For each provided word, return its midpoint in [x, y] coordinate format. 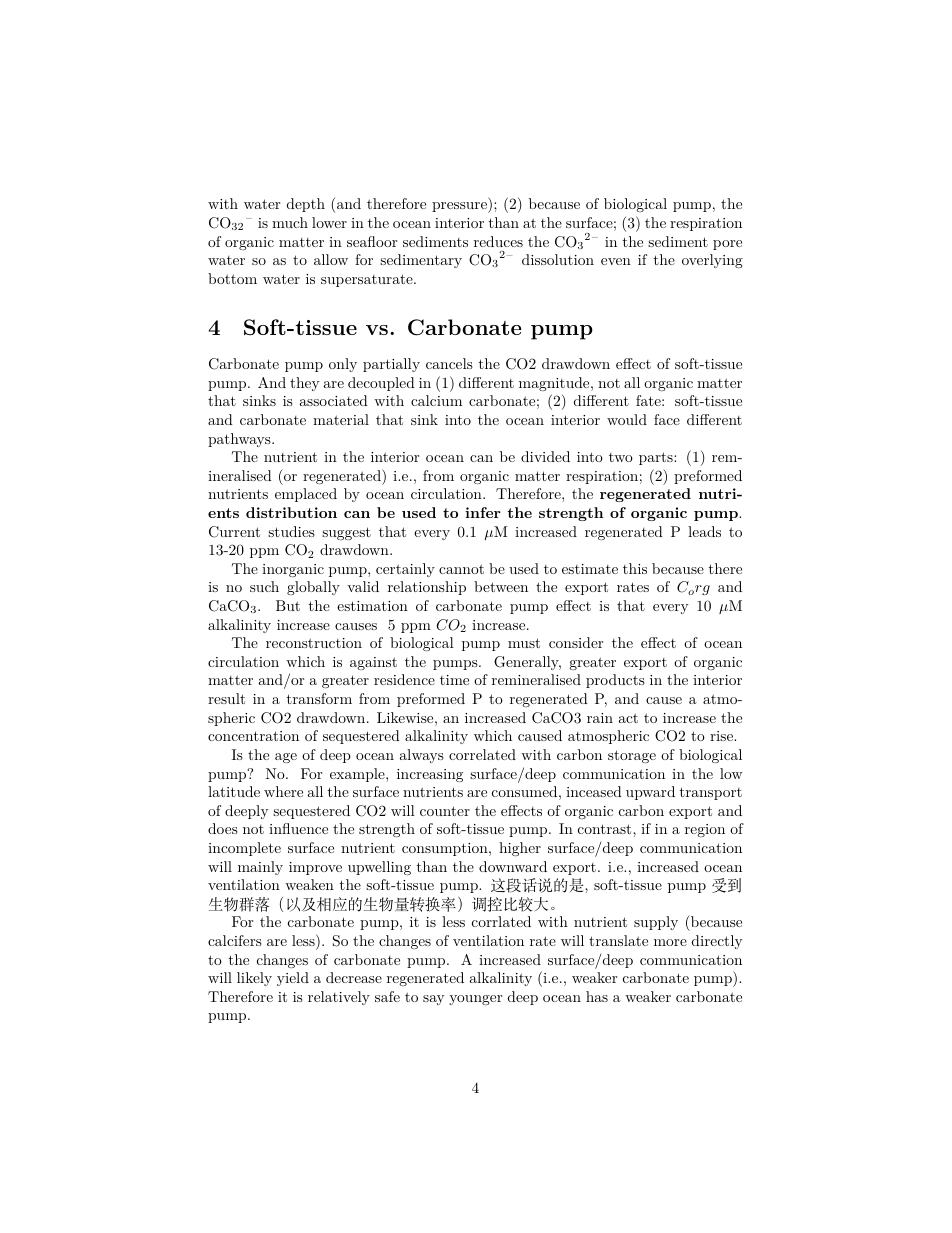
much [290, 222]
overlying [712, 261]
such [264, 586]
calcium [436, 400]
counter [445, 811]
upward [650, 793]
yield [293, 979]
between [501, 586]
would [627, 419]
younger [475, 1000]
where [283, 791]
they [304, 384]
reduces [498, 241]
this [635, 568]
